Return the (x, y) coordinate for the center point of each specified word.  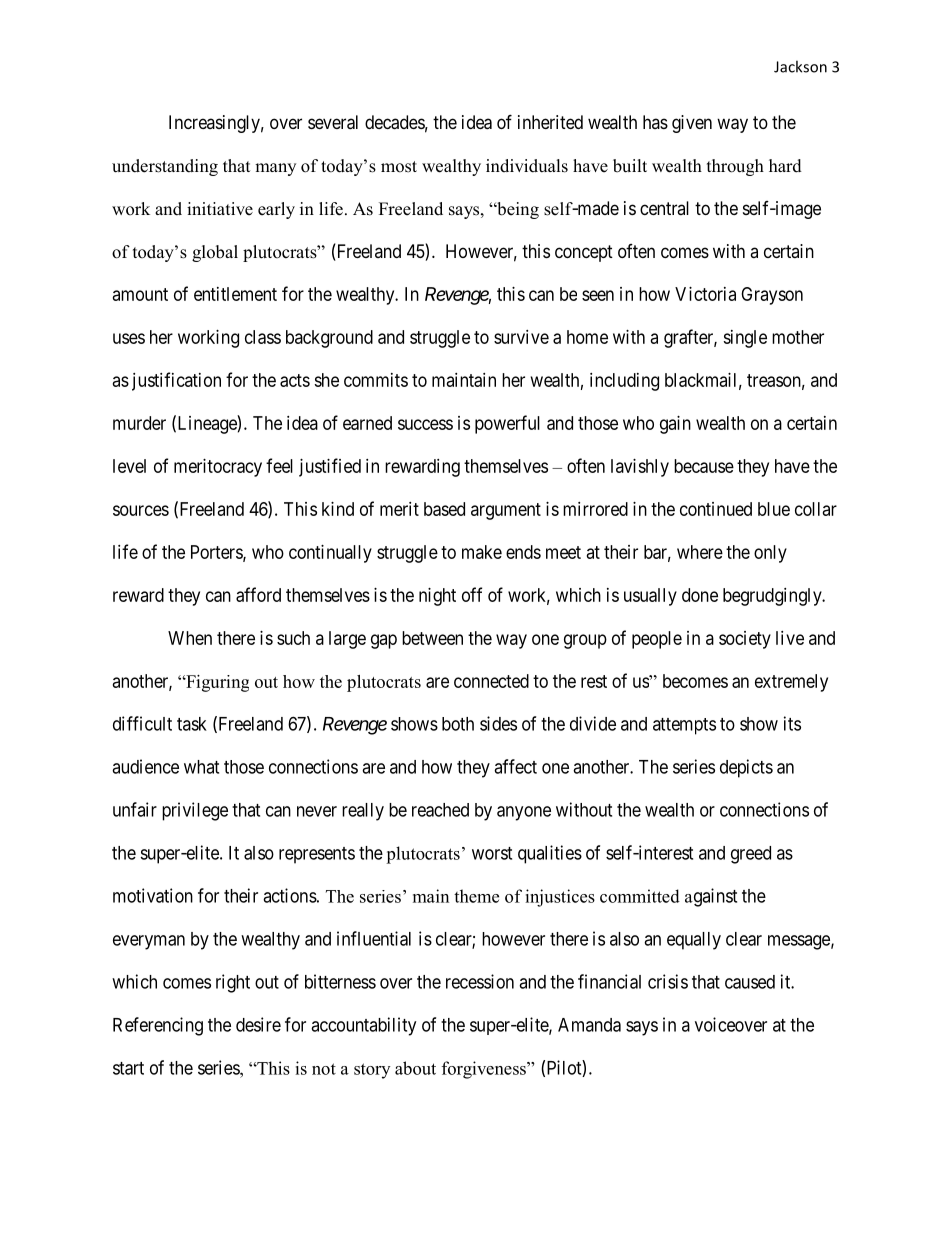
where (700, 552)
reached (440, 810)
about (415, 1068)
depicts (746, 768)
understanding (165, 167)
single (745, 339)
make (482, 552)
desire (258, 1024)
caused (750, 982)
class (263, 337)
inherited (550, 122)
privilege (195, 811)
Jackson (800, 66)
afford (258, 594)
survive (521, 337)
